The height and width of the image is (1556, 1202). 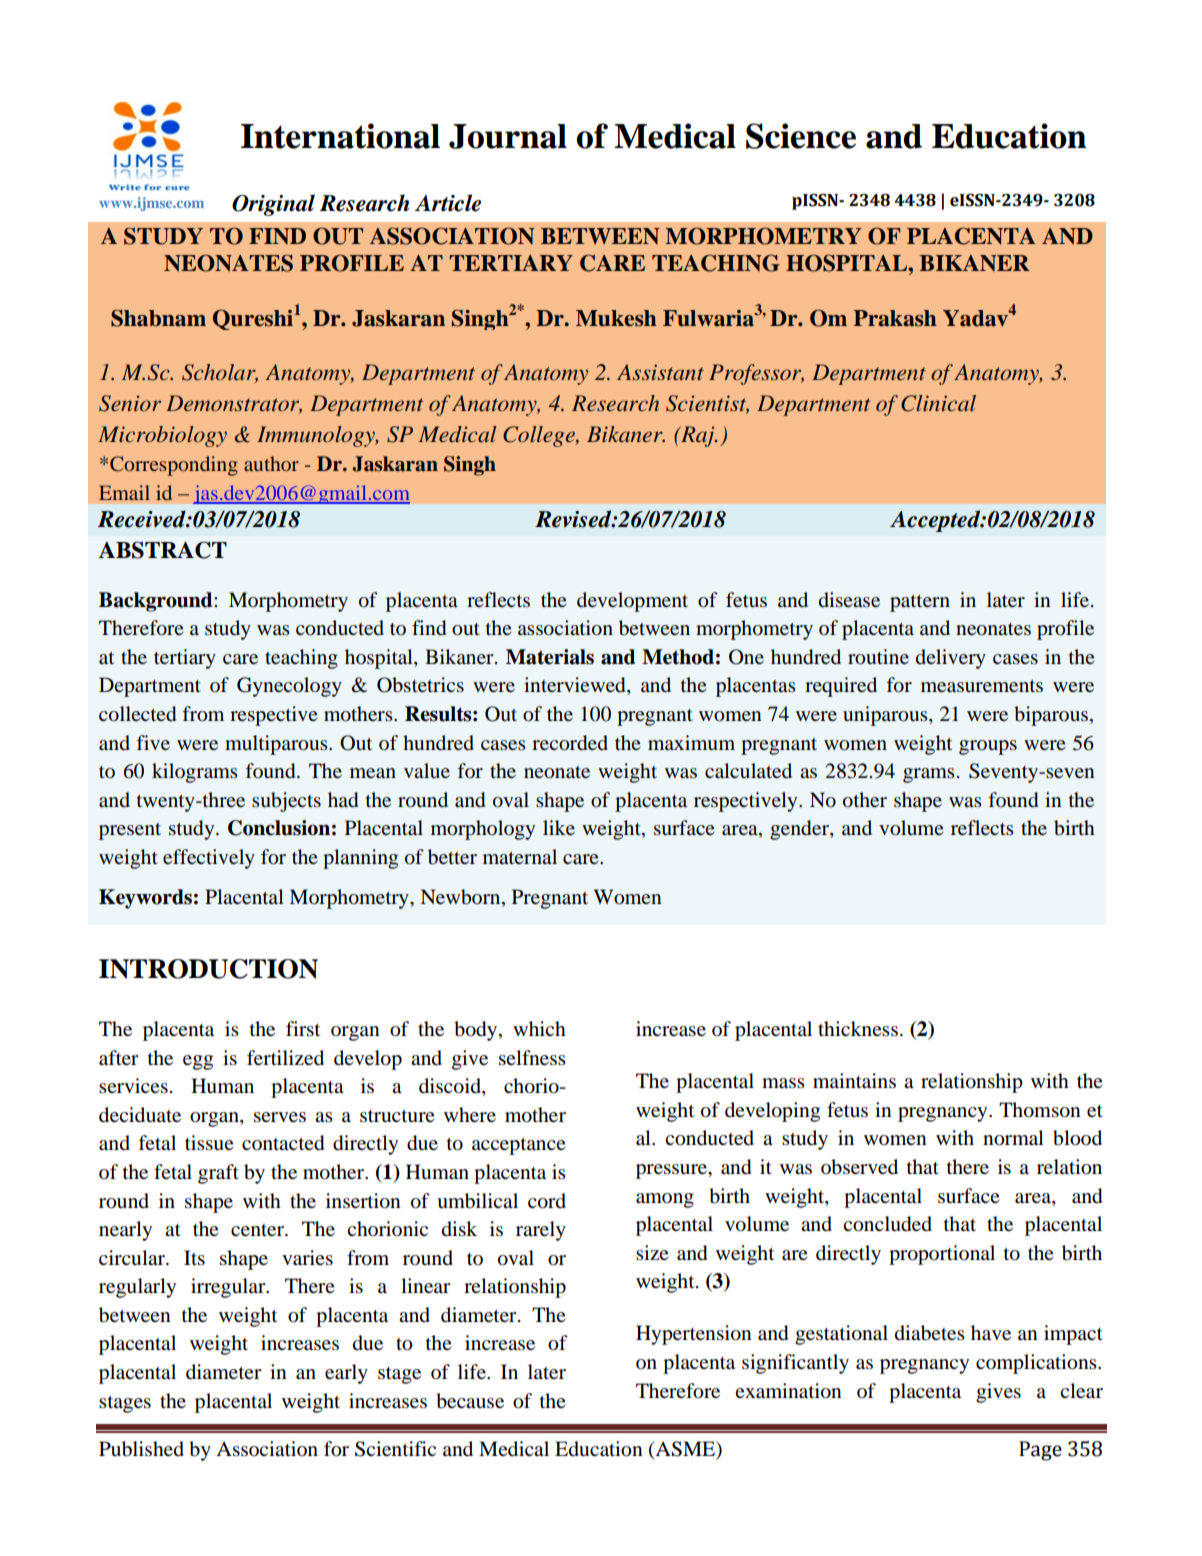 What do you see at coordinates (539, 1028) in the image?
I see `which` at bounding box center [539, 1028].
